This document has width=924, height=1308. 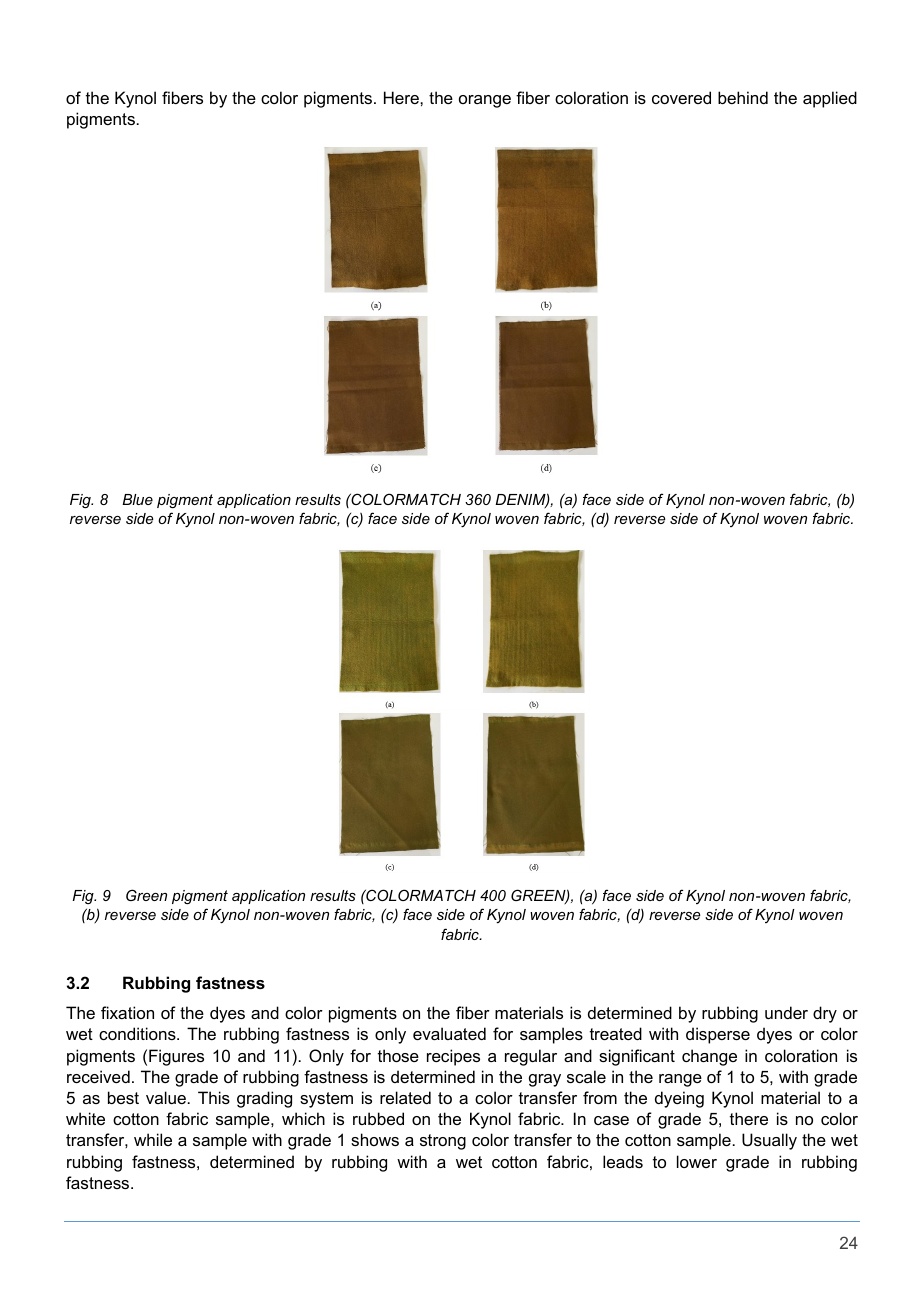 I want to click on behind, so click(x=743, y=97).
